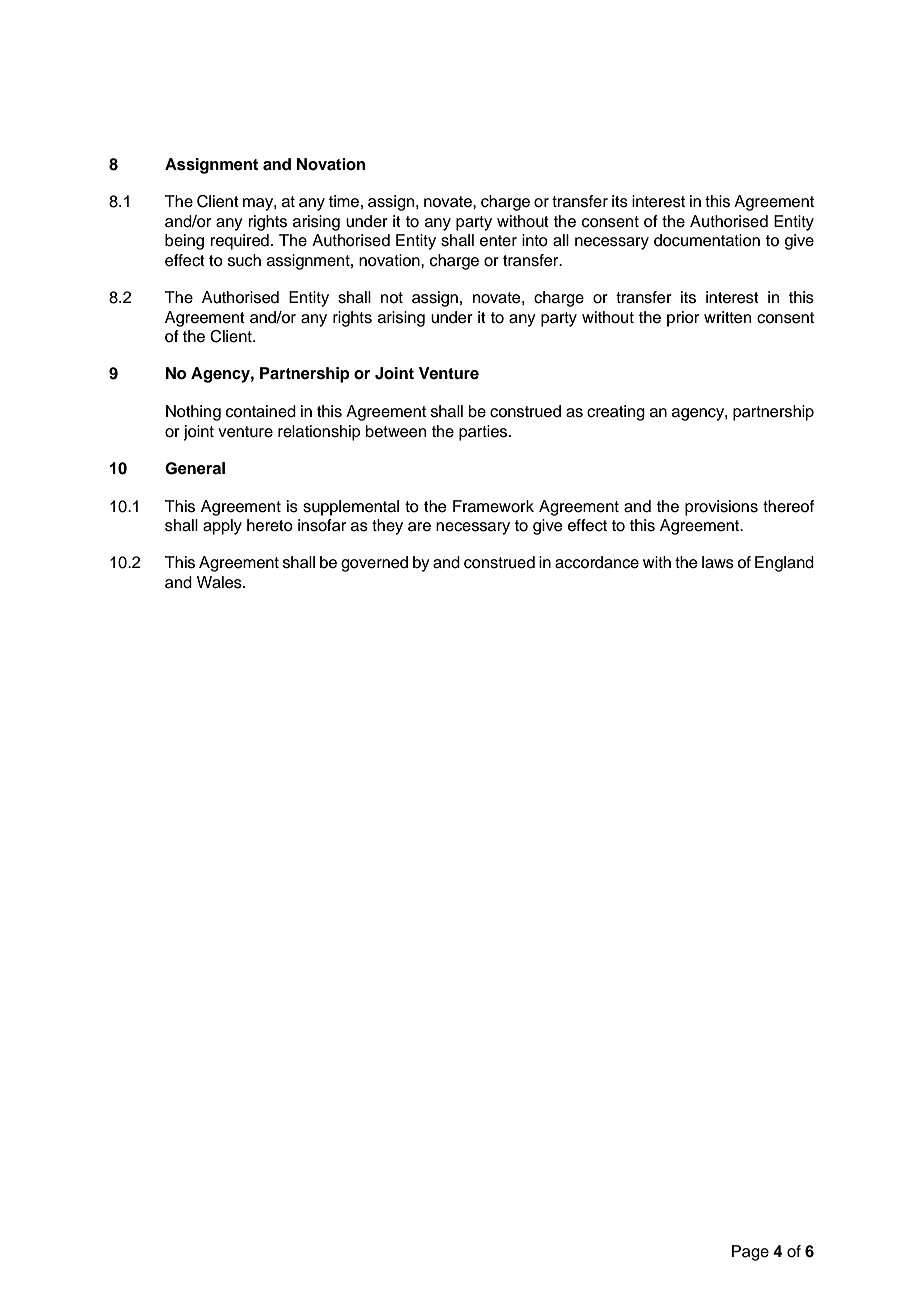 The width and height of the image is (924, 1308). What do you see at coordinates (240, 242) in the image?
I see `required` at bounding box center [240, 242].
